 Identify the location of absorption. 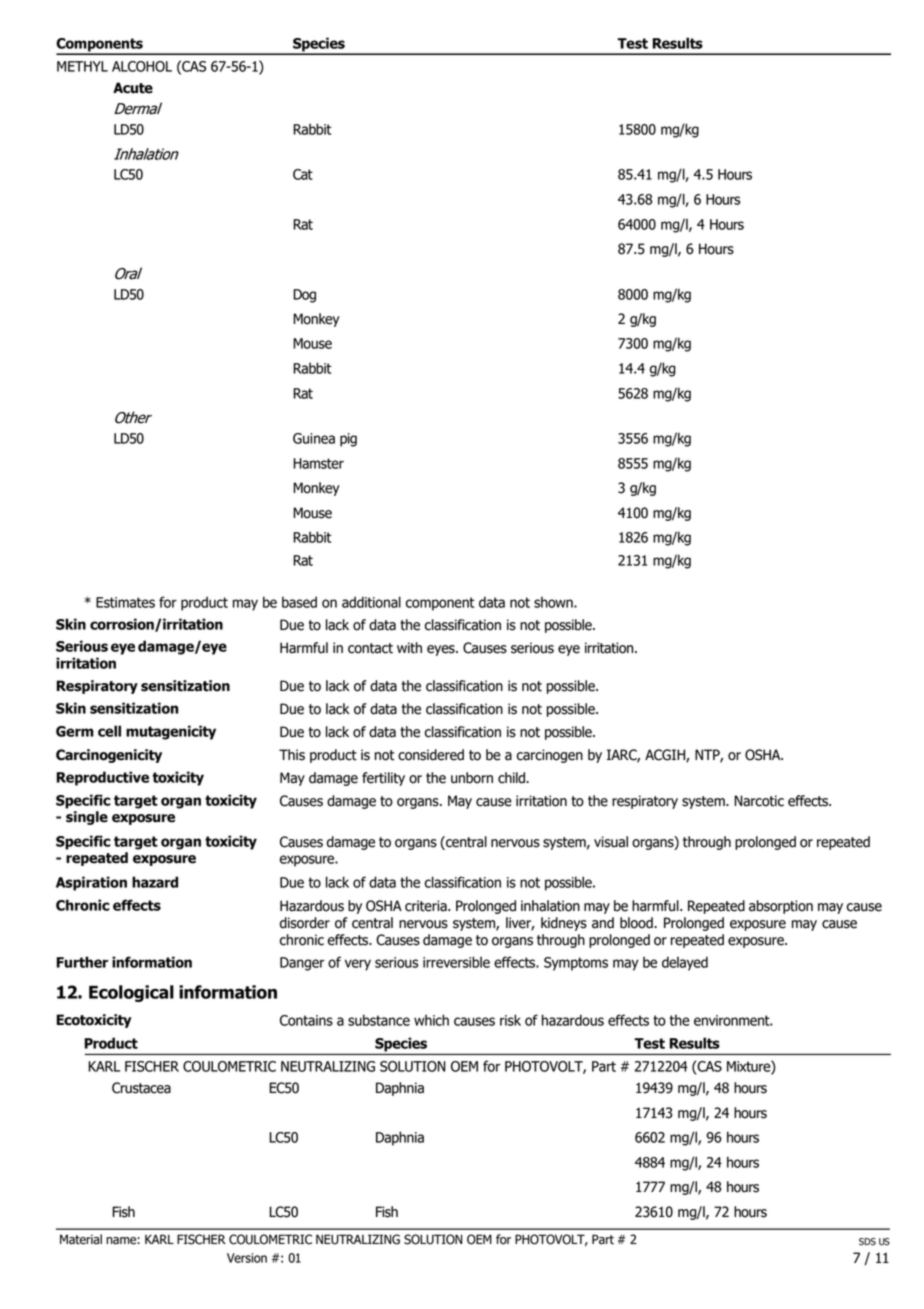
(781, 907).
